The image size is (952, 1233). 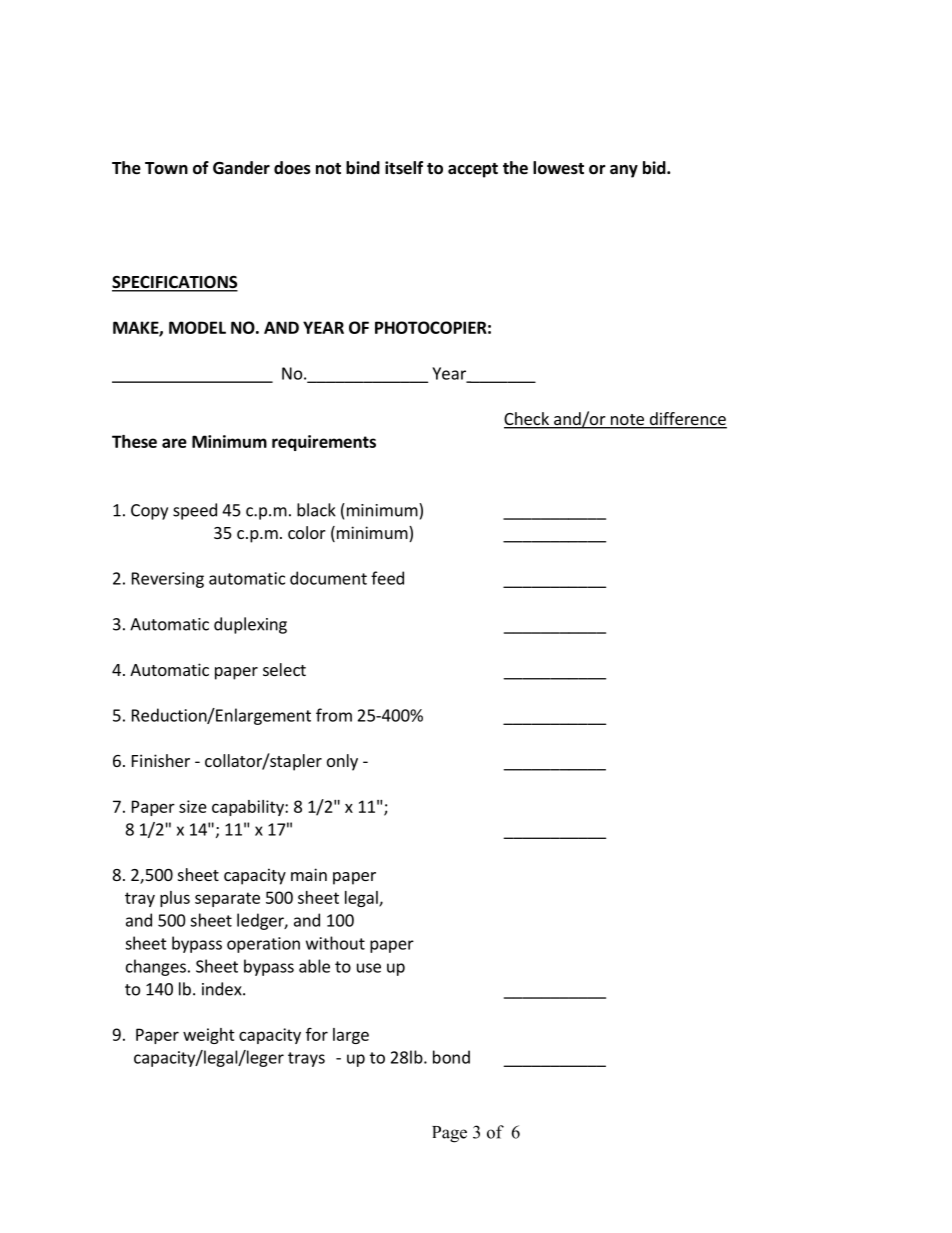 What do you see at coordinates (404, 168) in the screenshot?
I see `itself` at bounding box center [404, 168].
